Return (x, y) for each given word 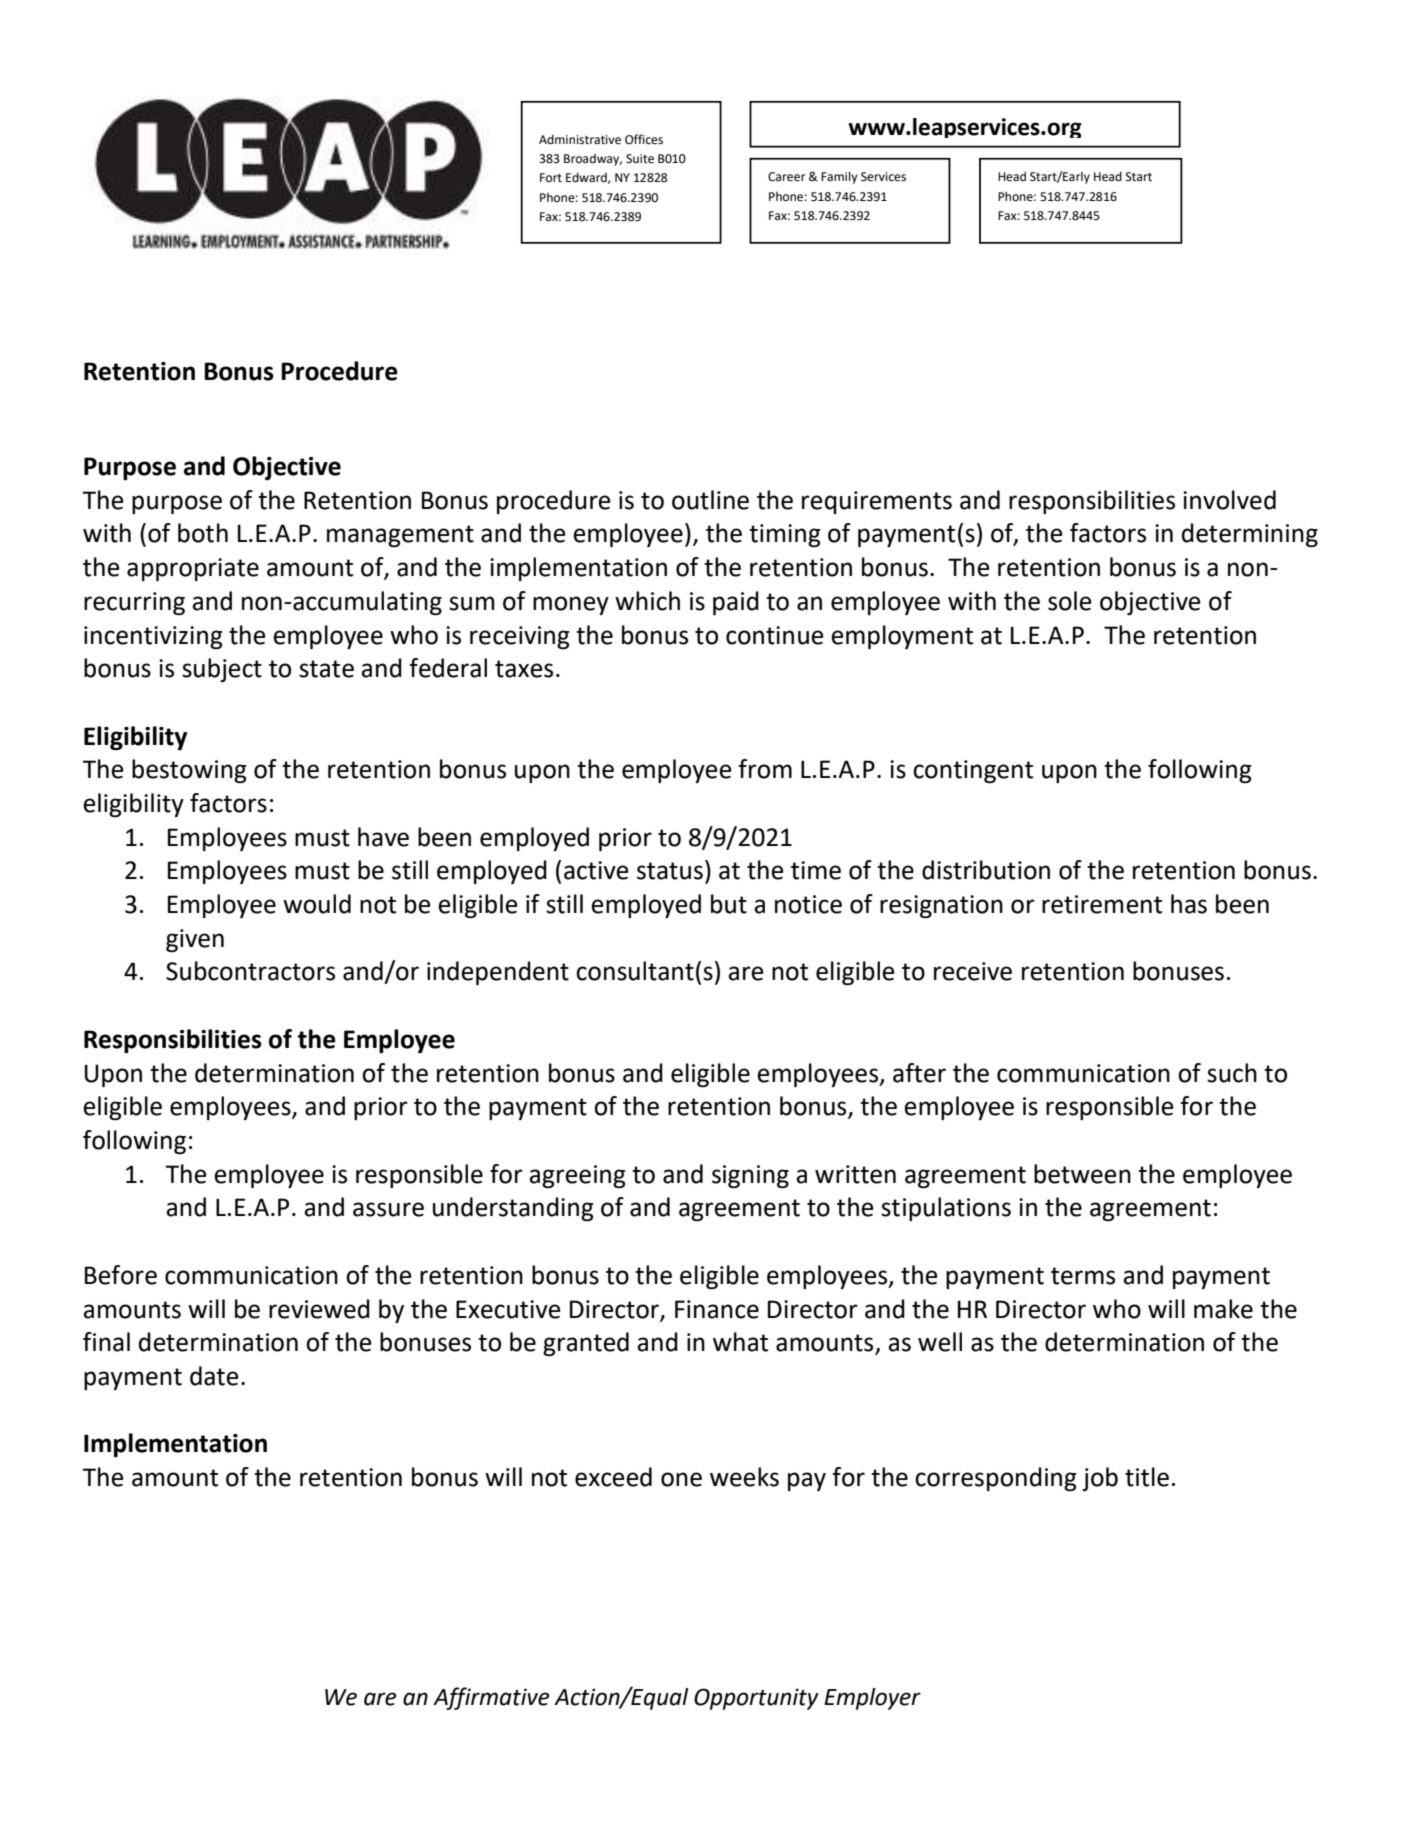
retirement (1102, 904)
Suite (640, 159)
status (670, 871)
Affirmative (491, 1698)
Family (839, 177)
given (195, 940)
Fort (551, 178)
